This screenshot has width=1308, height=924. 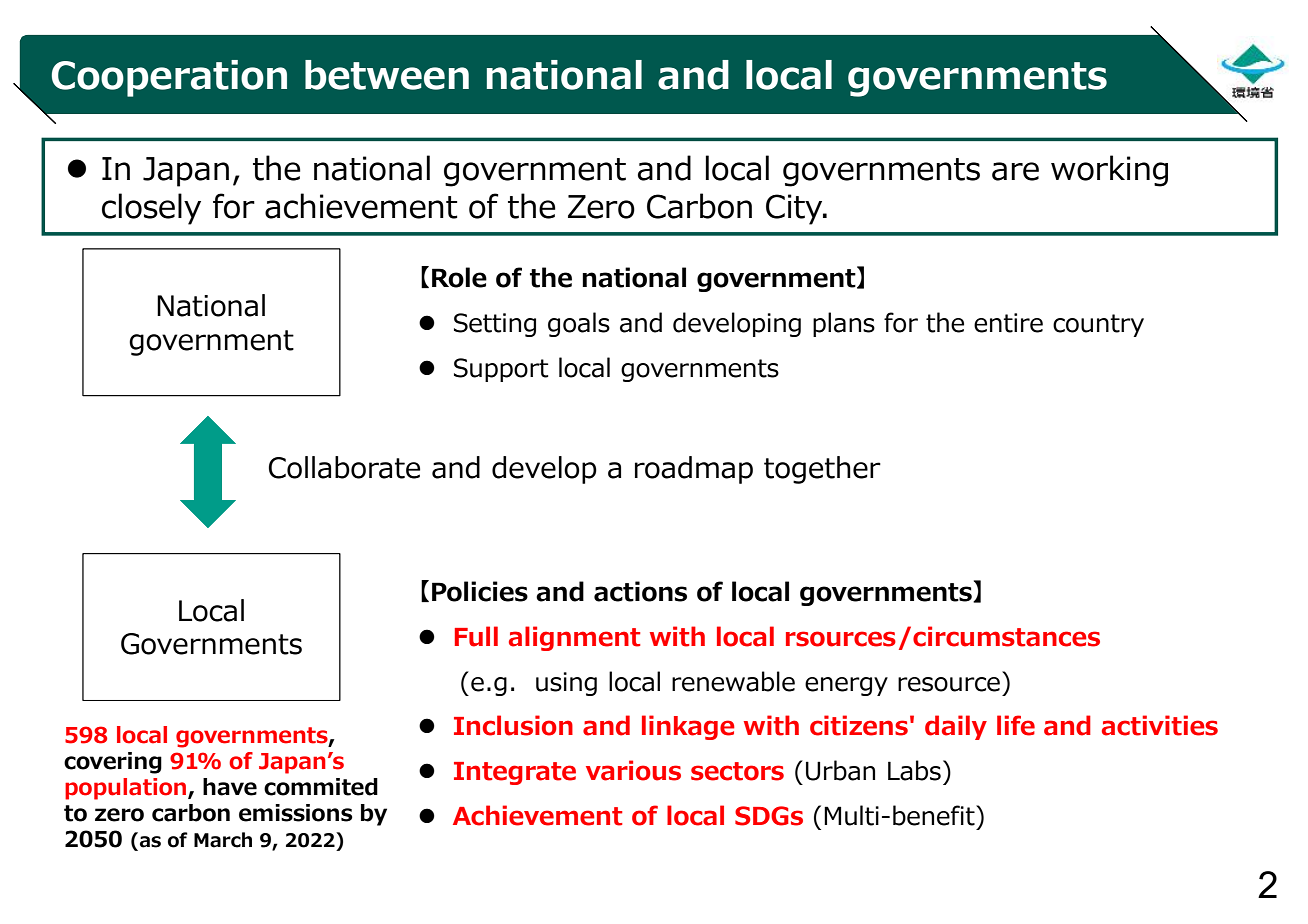 What do you see at coordinates (480, 591) in the screenshot?
I see `Policies` at bounding box center [480, 591].
